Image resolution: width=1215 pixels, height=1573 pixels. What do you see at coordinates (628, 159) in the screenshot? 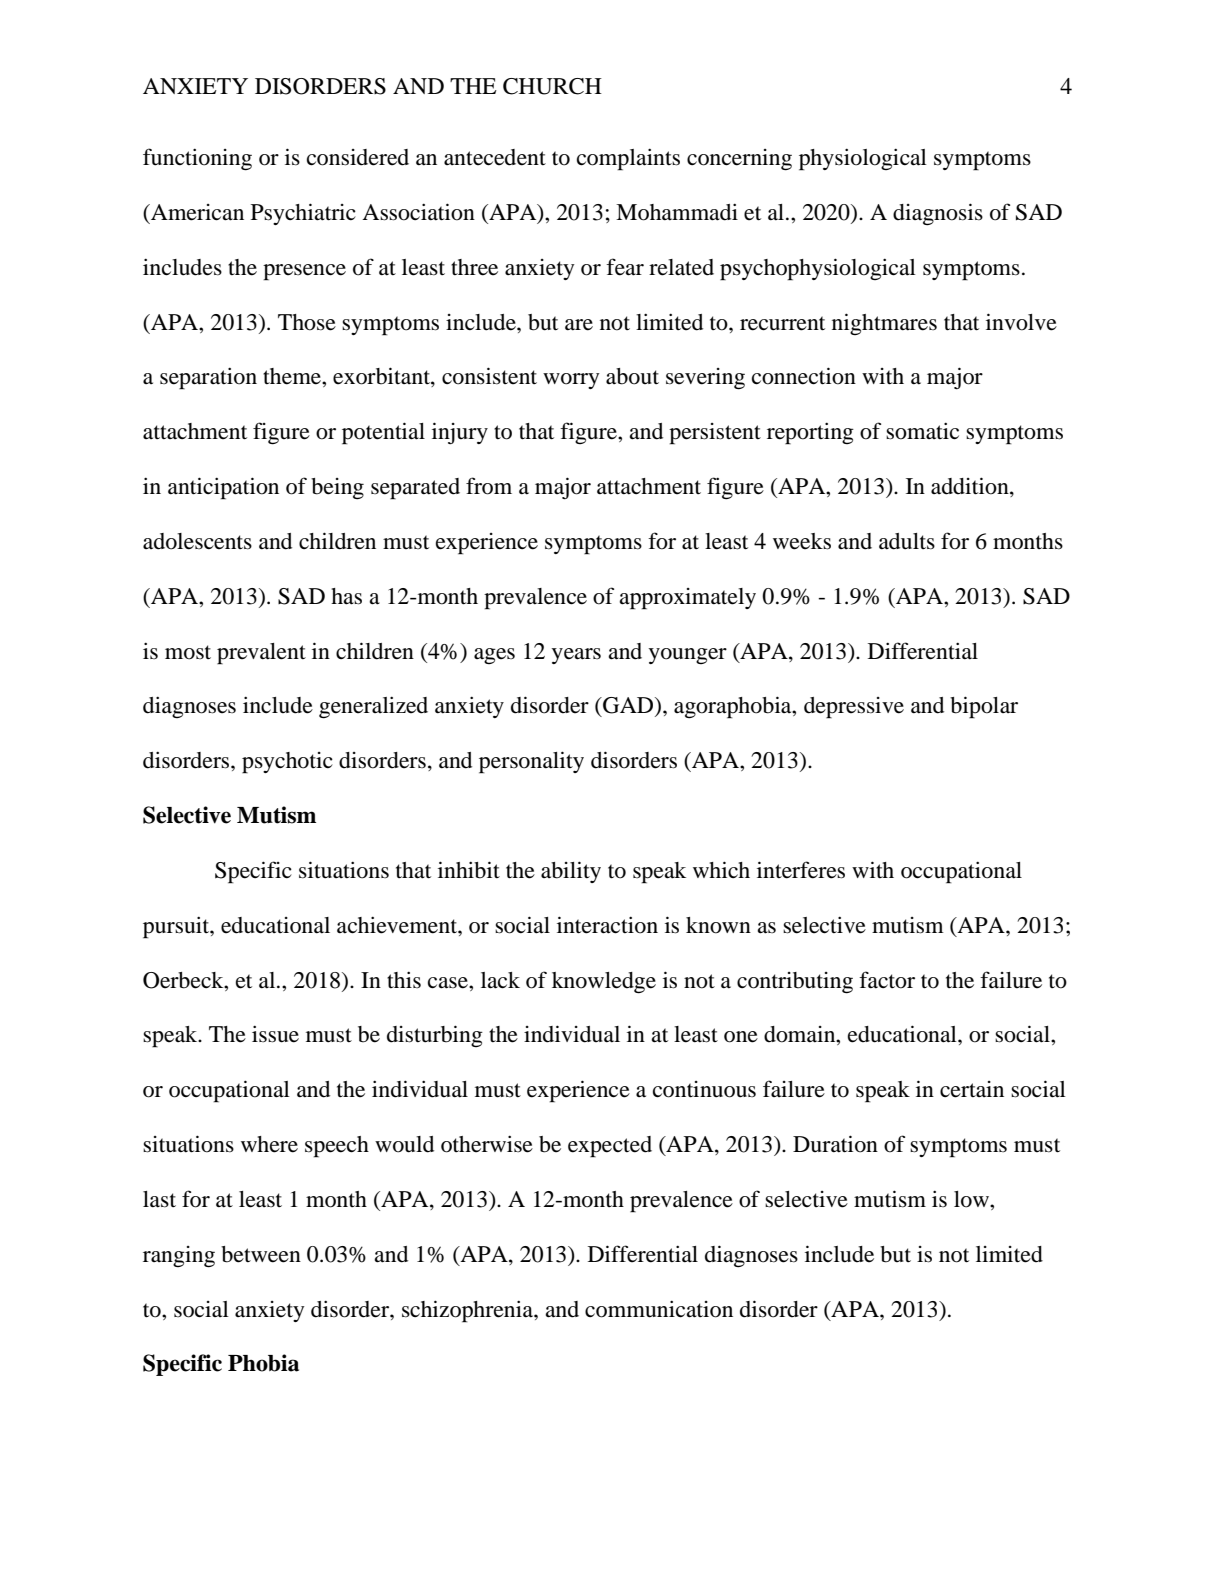
I see `complaints` at bounding box center [628, 159].
